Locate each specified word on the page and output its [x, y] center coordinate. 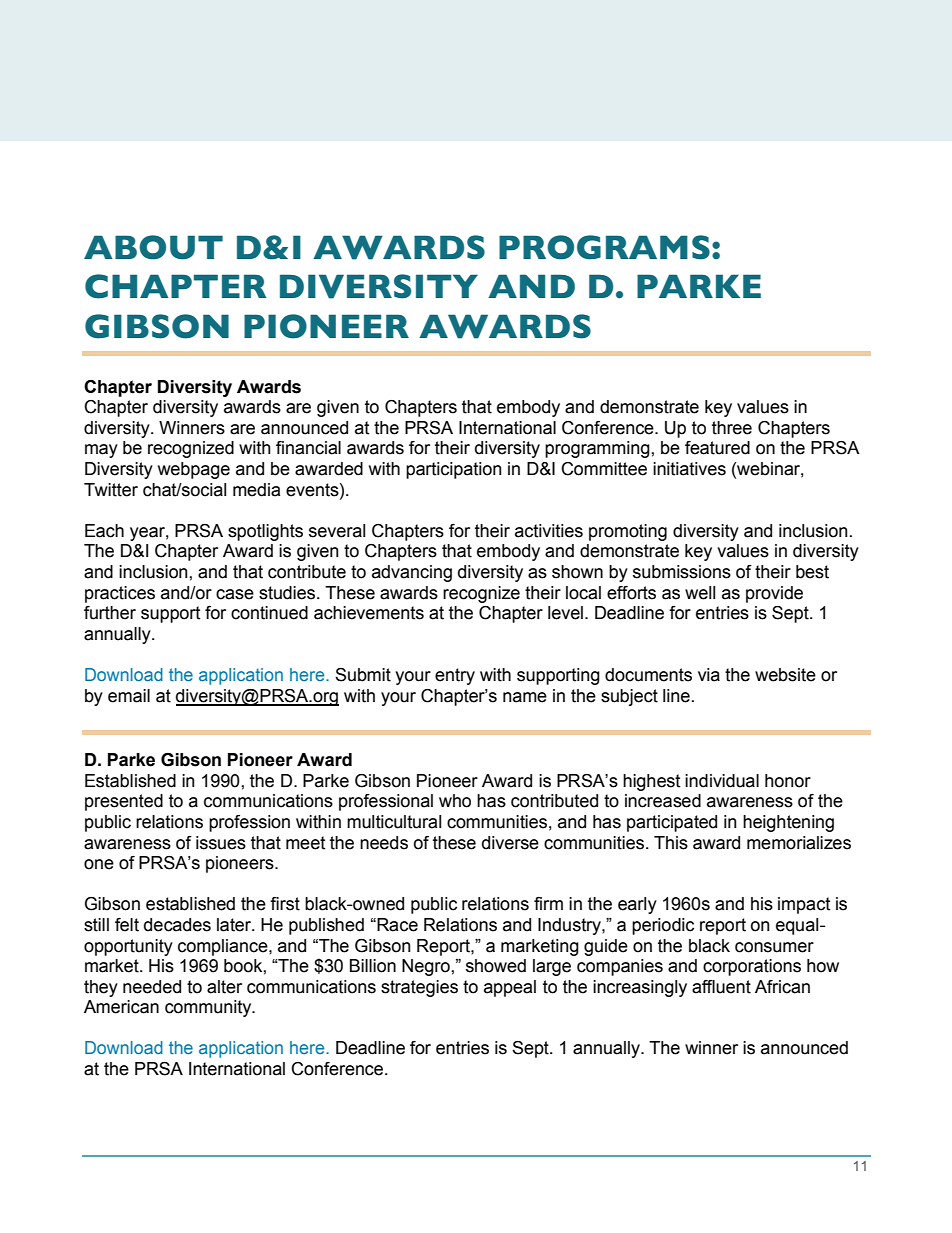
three [732, 428]
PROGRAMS [604, 247]
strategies [419, 988]
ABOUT [153, 247]
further [110, 613]
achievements [369, 613]
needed [152, 987]
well [700, 593]
